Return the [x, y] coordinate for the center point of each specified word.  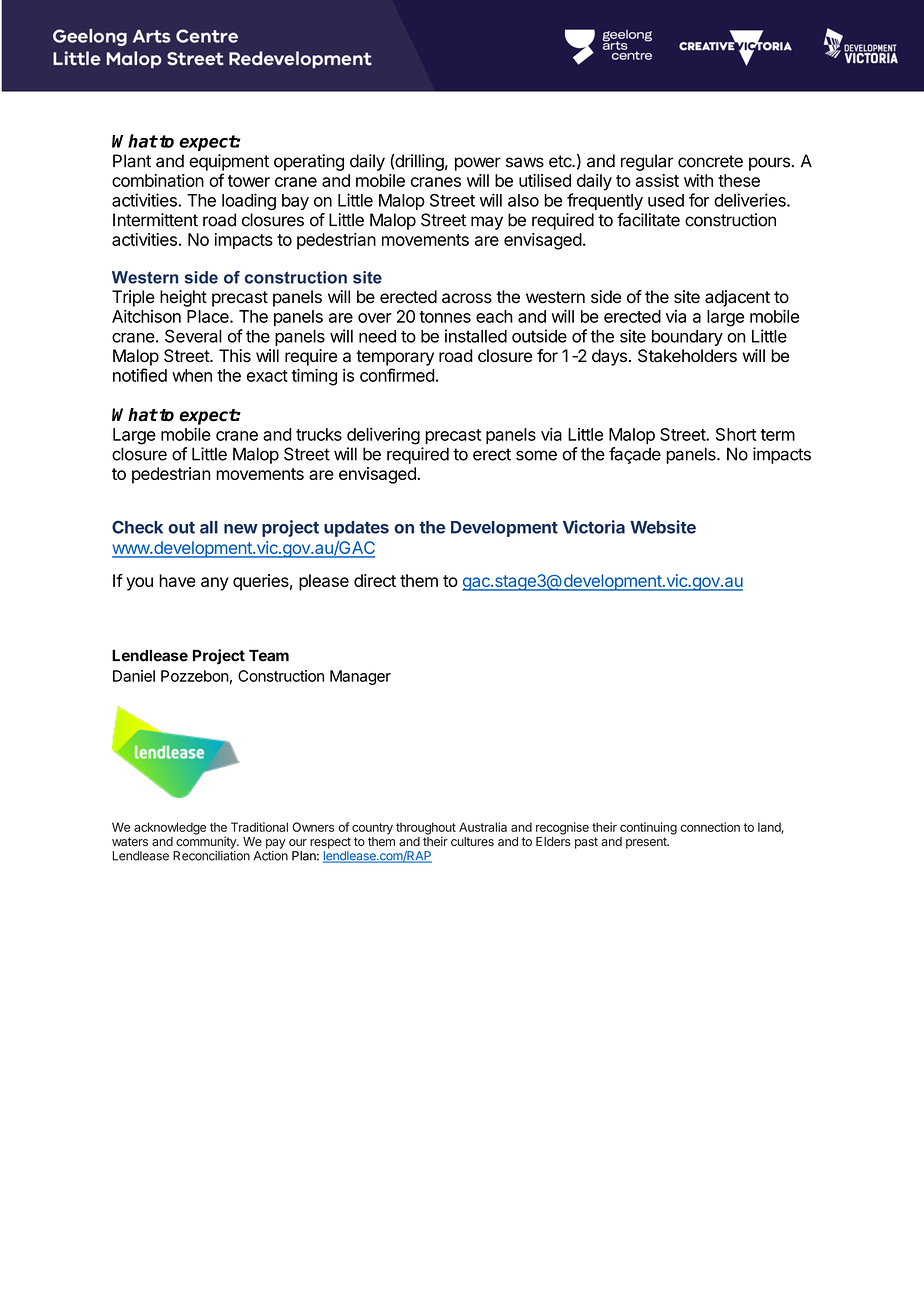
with [698, 180]
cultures [472, 841]
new [241, 529]
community [207, 842]
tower [249, 181]
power [478, 164]
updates [356, 529]
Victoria [594, 527]
